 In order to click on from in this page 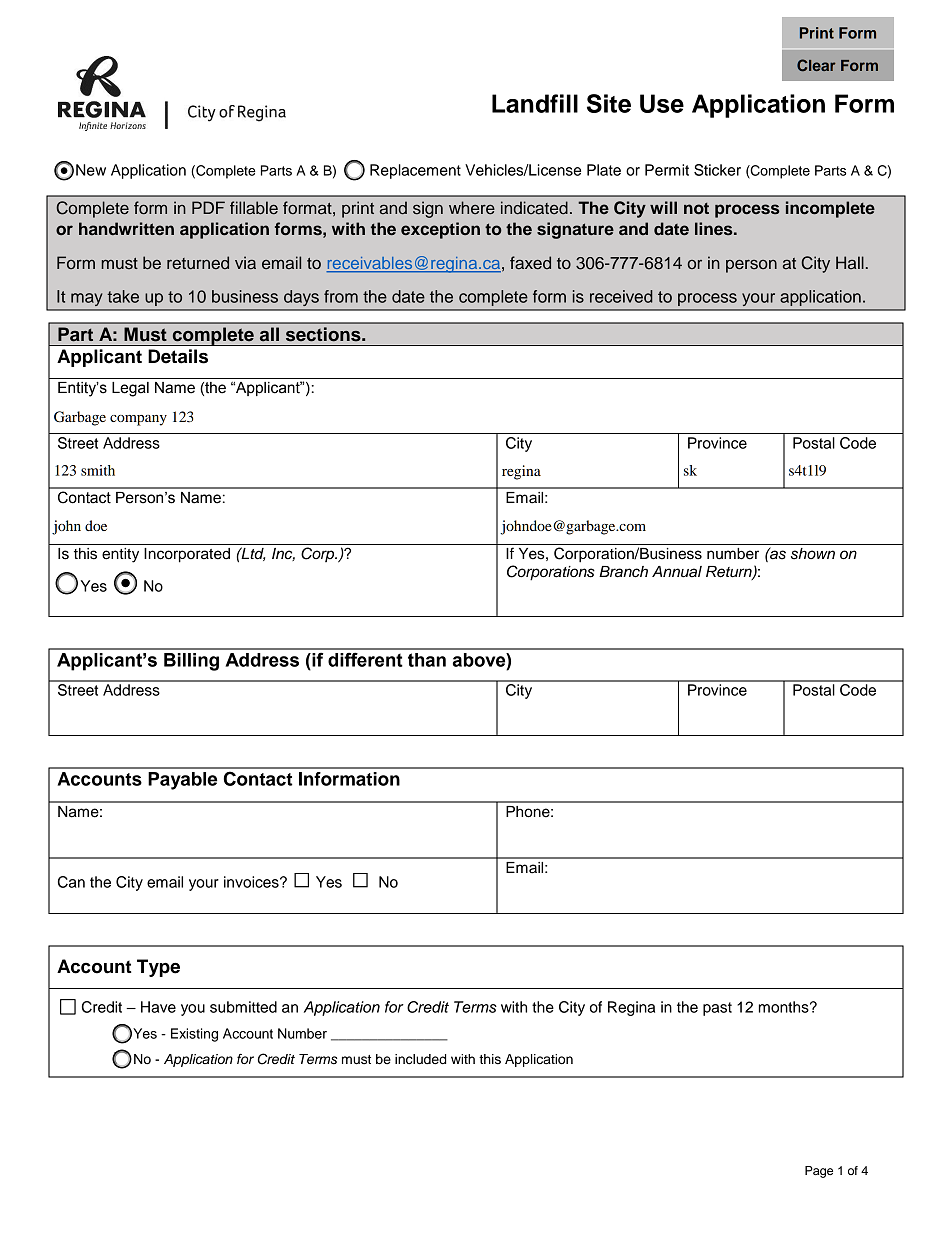, I will do `click(341, 296)`.
